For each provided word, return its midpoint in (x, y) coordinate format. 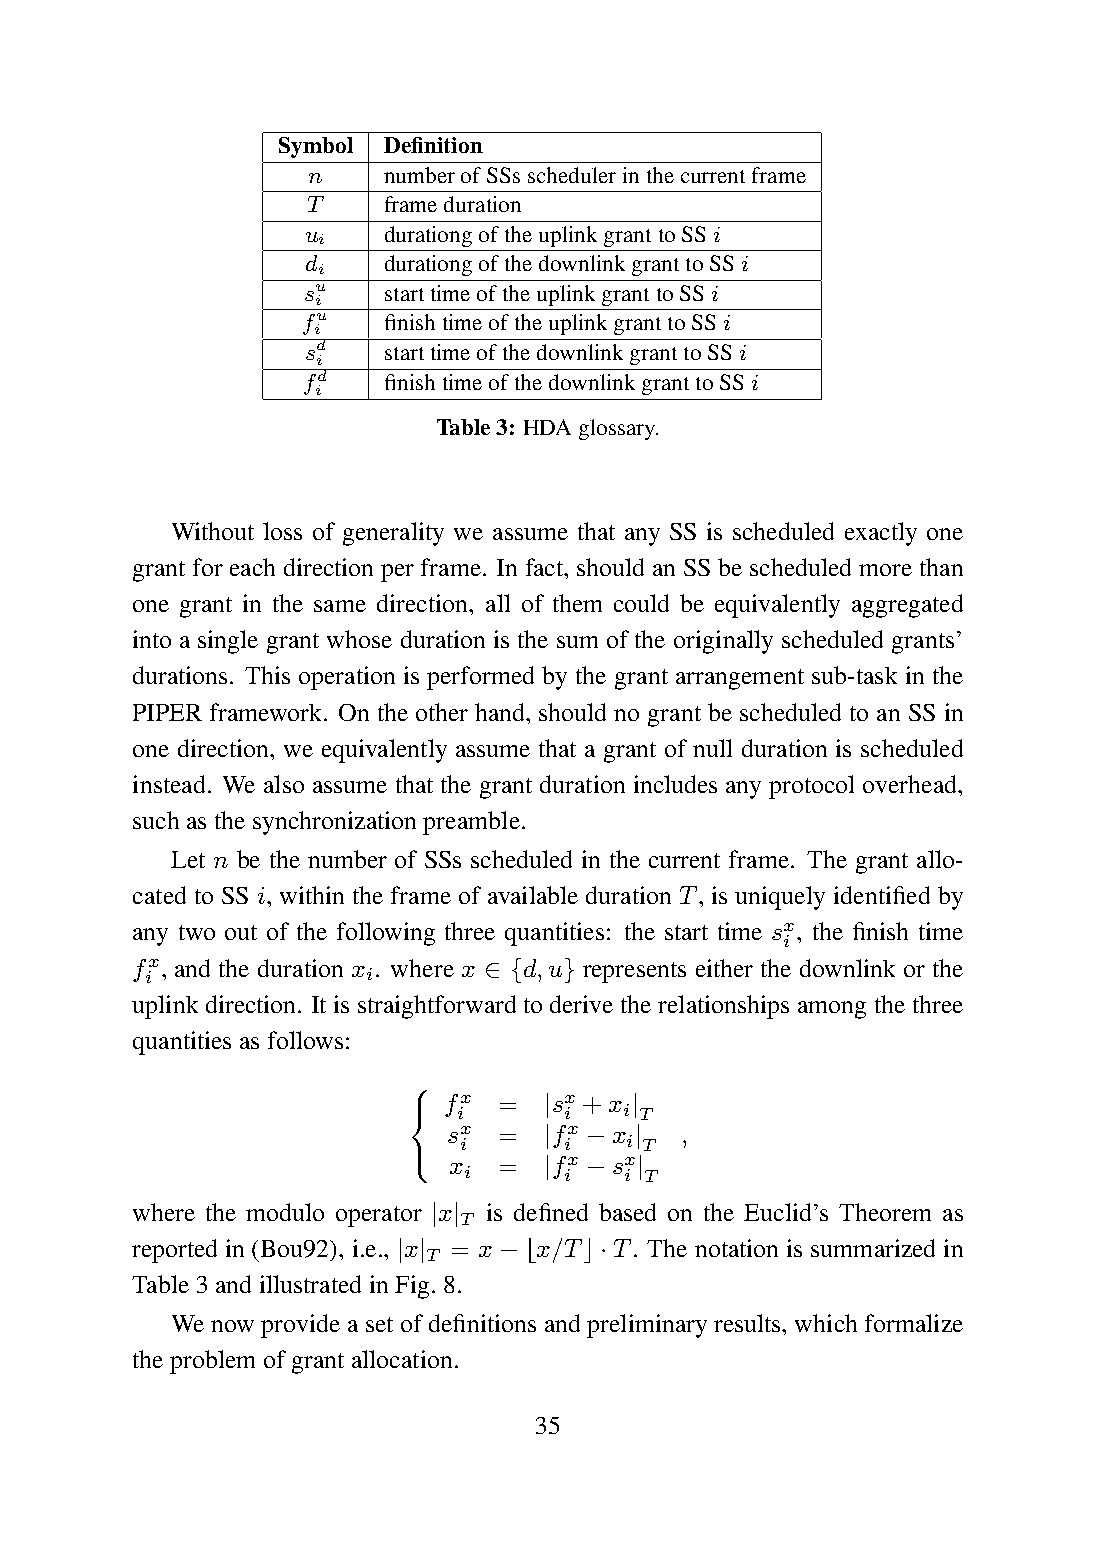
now (232, 1326)
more (885, 570)
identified (882, 895)
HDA (547, 427)
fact (546, 567)
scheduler (572, 175)
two (197, 932)
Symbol (316, 147)
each (252, 567)
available (533, 895)
